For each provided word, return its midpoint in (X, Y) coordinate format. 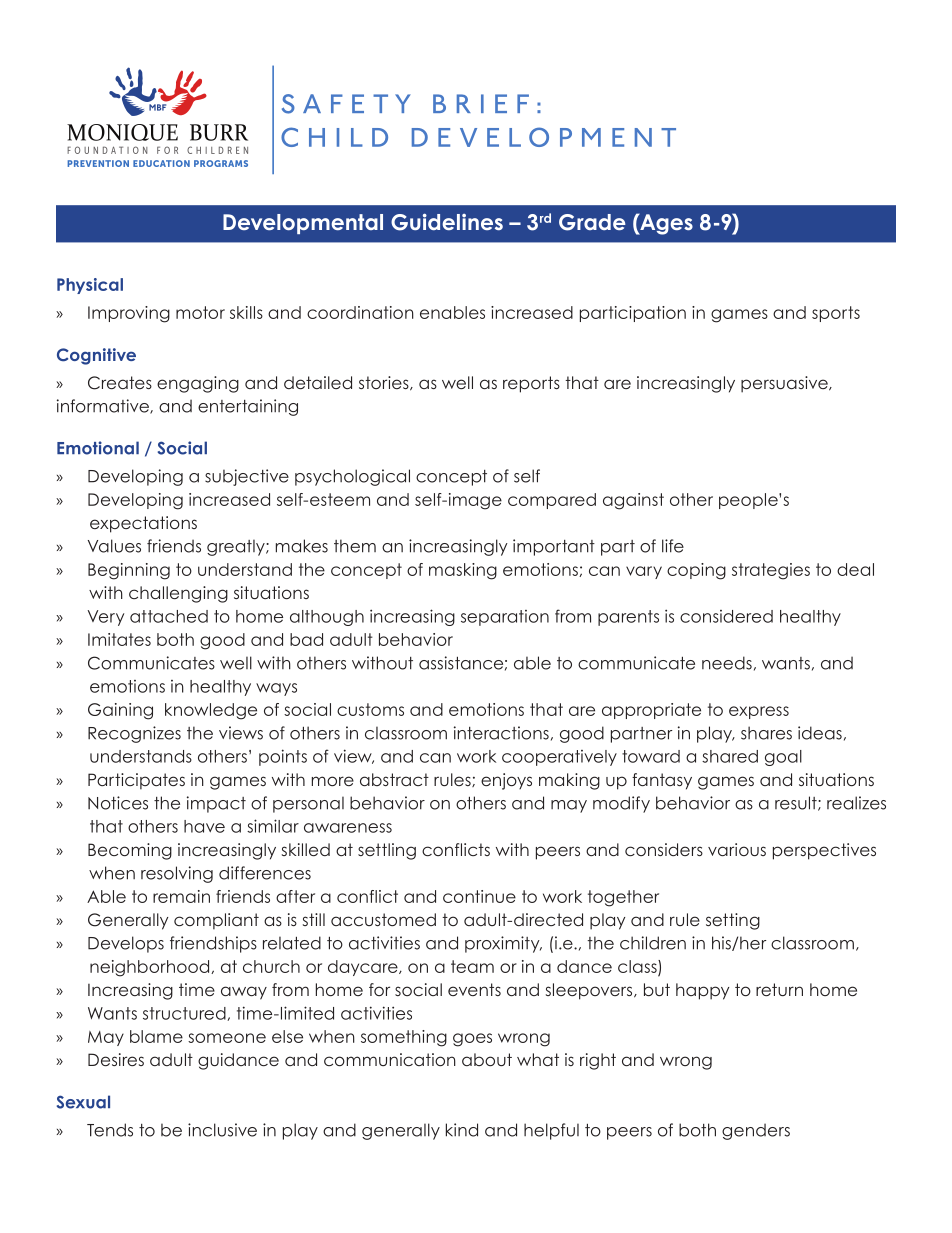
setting (733, 921)
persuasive (785, 384)
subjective (247, 477)
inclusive (222, 1130)
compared (552, 501)
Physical (90, 286)
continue (479, 896)
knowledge (211, 711)
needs (727, 663)
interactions (501, 733)
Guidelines (447, 222)
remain (181, 896)
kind (462, 1130)
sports (836, 314)
